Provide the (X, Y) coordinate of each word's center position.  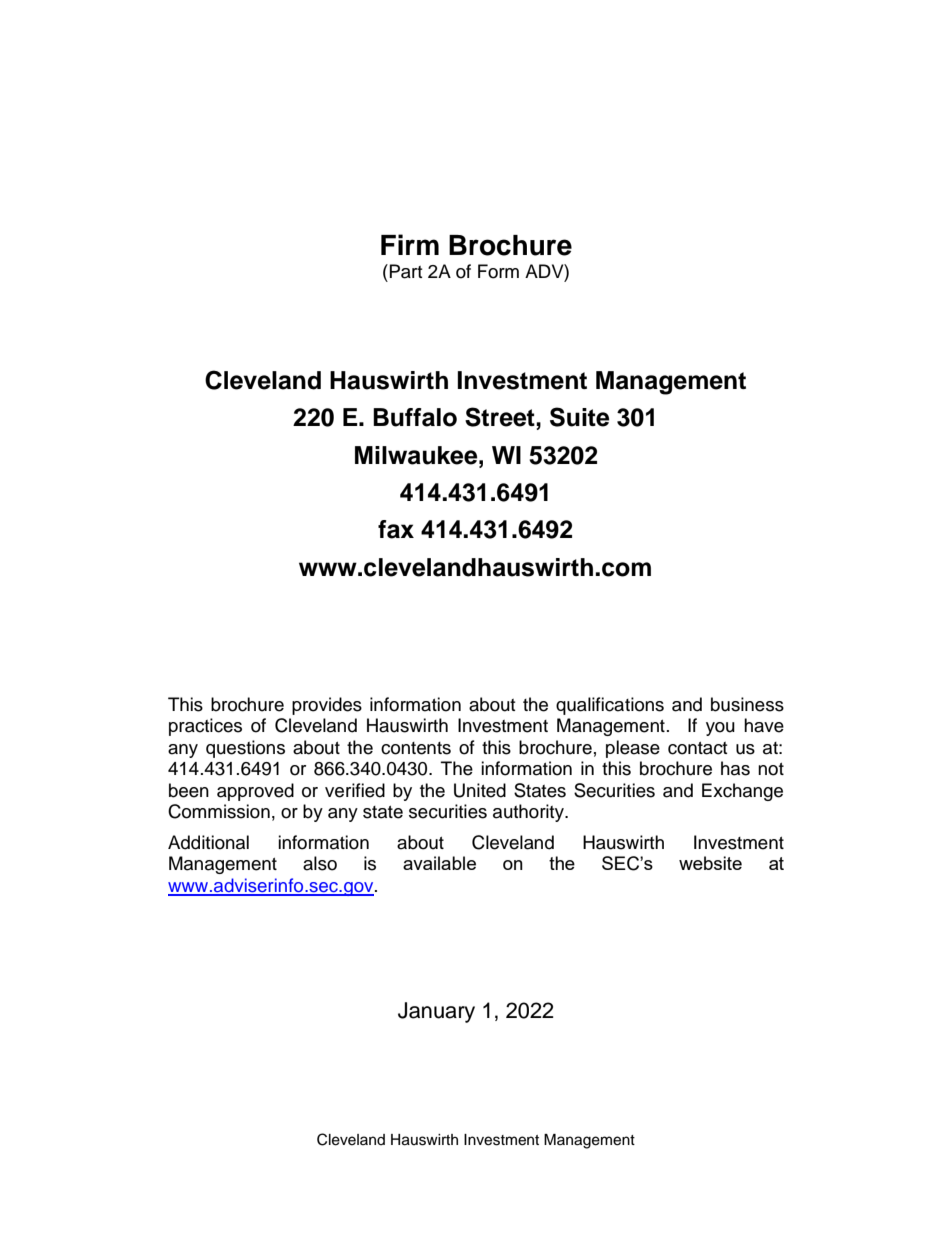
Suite (580, 417)
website (710, 863)
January (436, 1012)
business (747, 704)
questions (245, 749)
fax (396, 529)
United (480, 790)
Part (406, 271)
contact (697, 748)
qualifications (610, 706)
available (439, 863)
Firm (410, 244)
